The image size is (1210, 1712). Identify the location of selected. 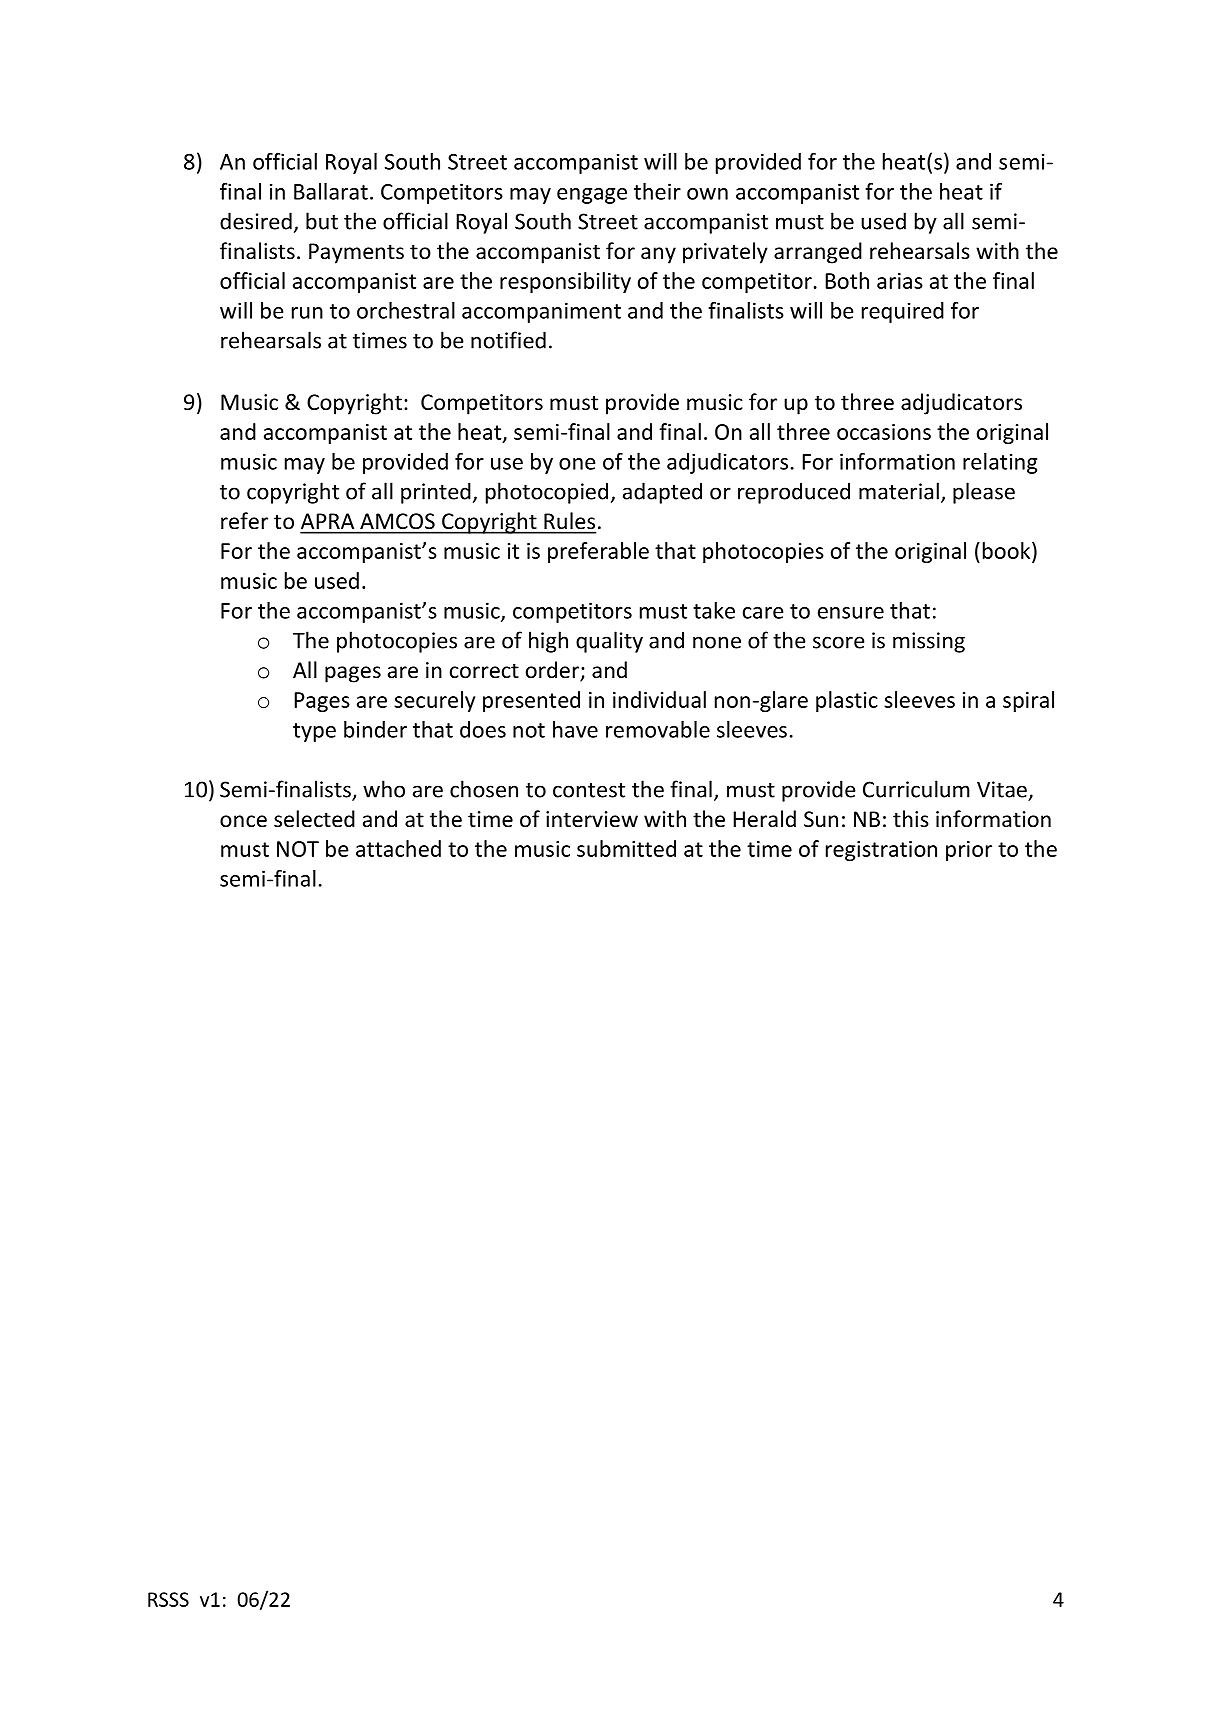
(314, 819).
